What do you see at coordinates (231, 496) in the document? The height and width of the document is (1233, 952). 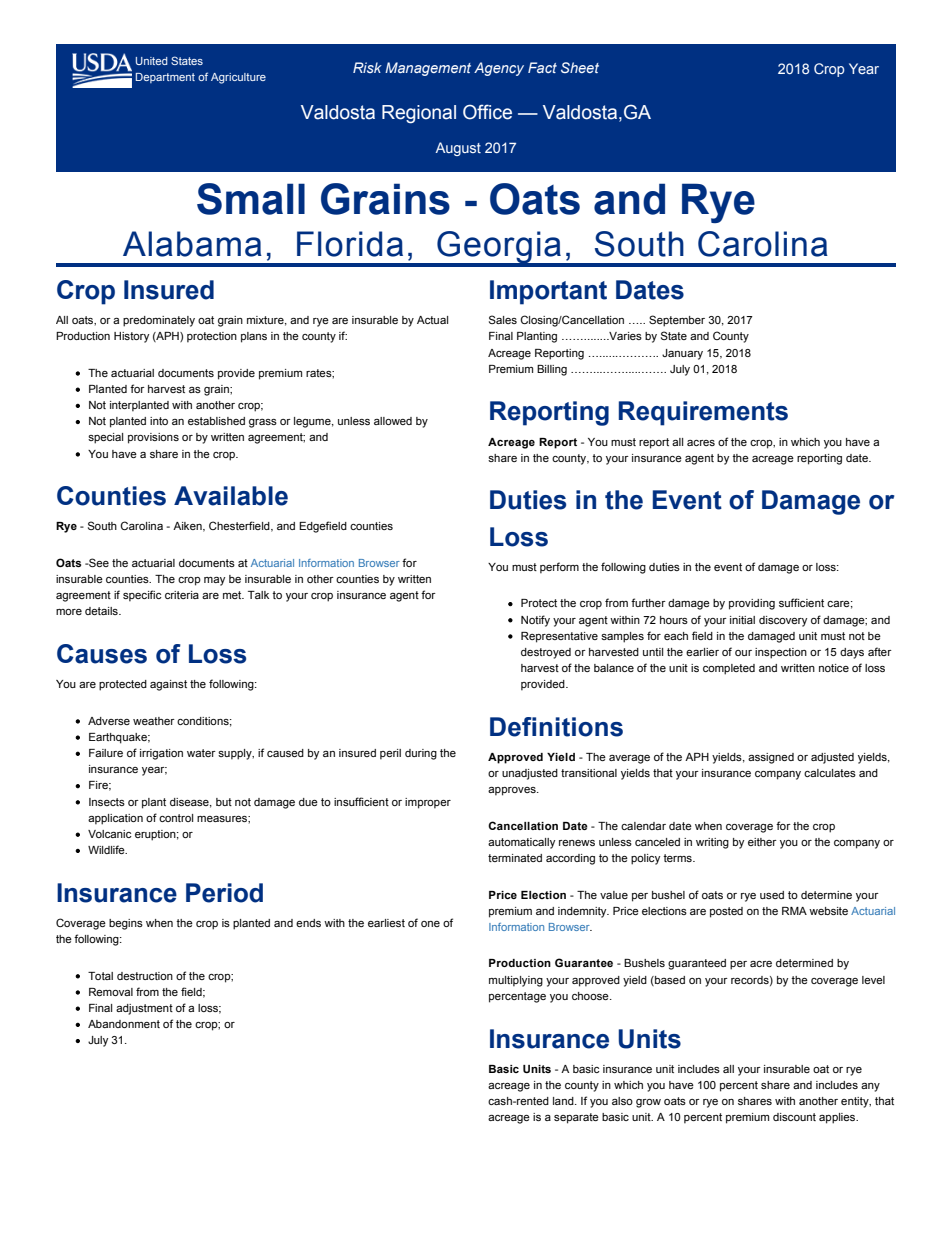 I see `Available` at bounding box center [231, 496].
